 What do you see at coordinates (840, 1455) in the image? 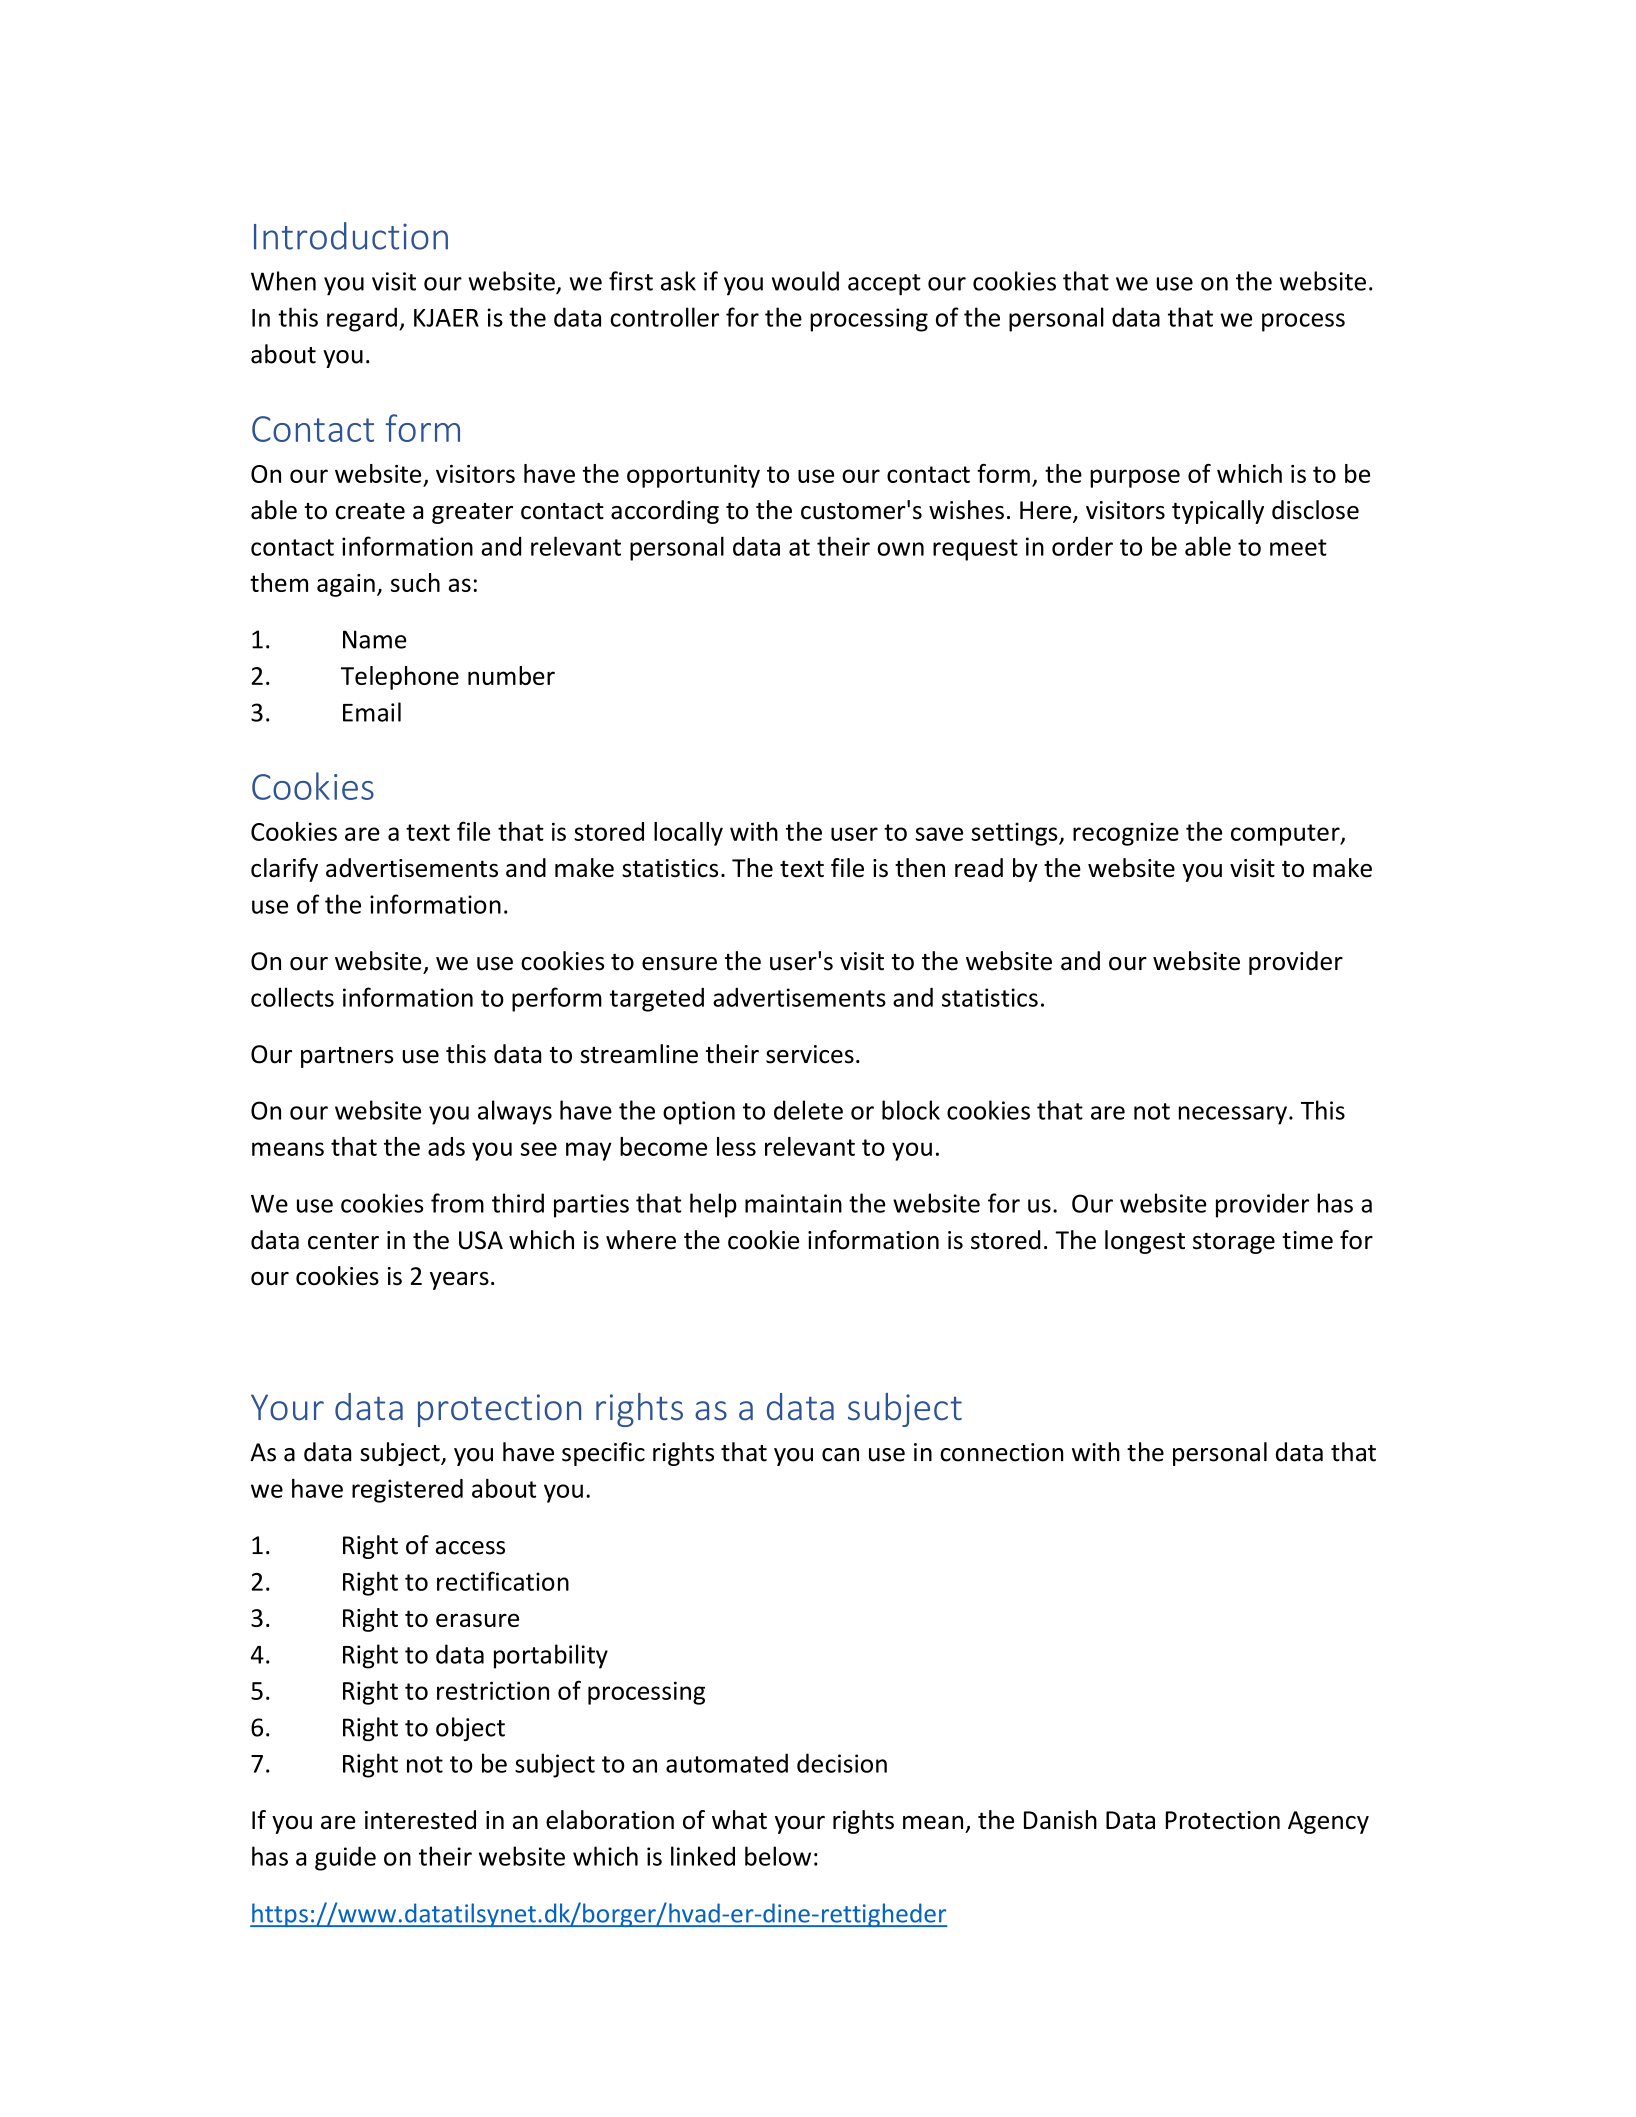
I see `can` at bounding box center [840, 1455].
